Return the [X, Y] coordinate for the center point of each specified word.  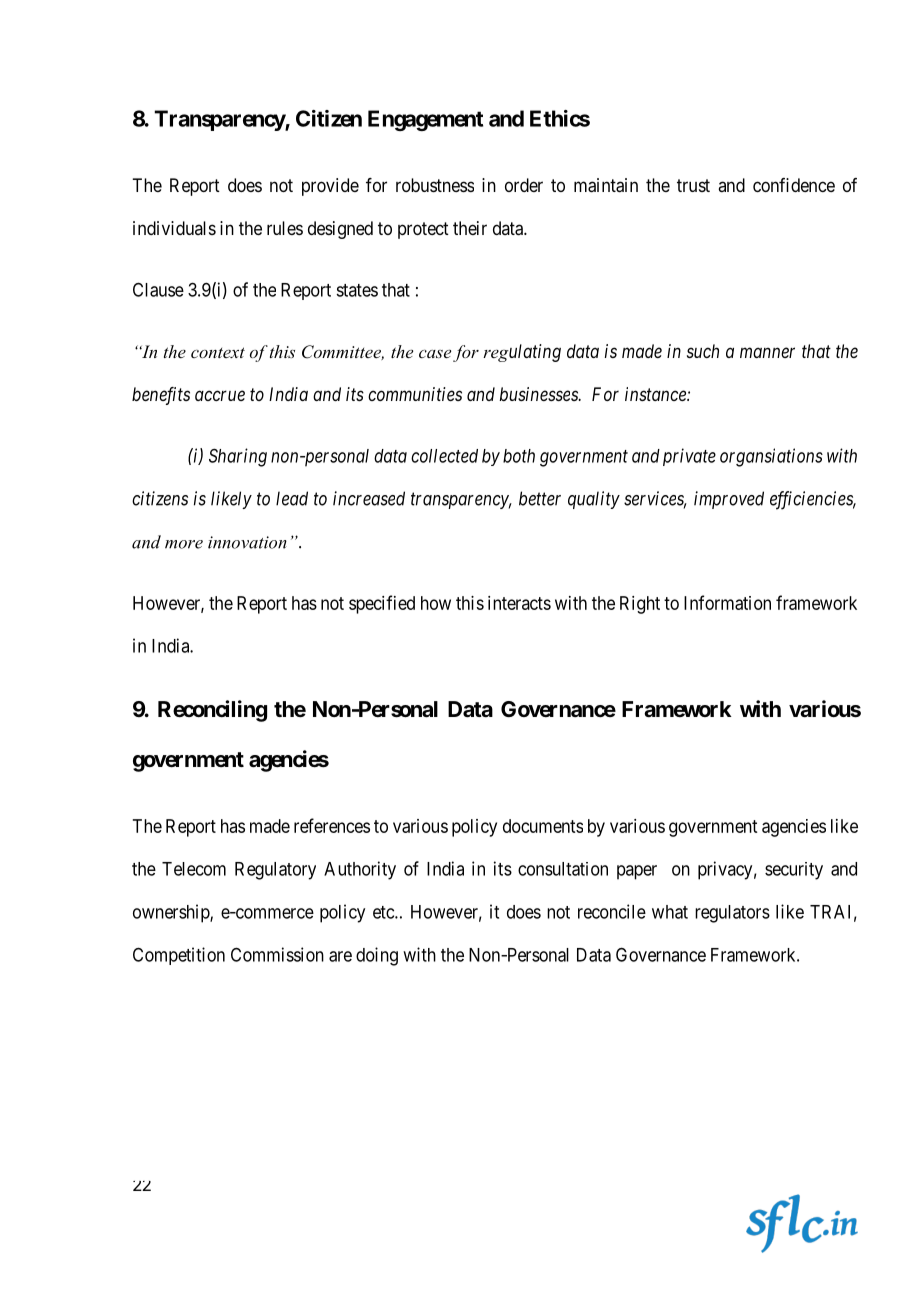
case [435, 353]
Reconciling [212, 711]
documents [543, 826]
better [540, 498]
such [703, 351]
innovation [247, 542]
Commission [277, 954]
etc [384, 912]
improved [729, 500]
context [218, 352]
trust [693, 185]
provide [330, 187]
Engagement [425, 120]
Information [727, 602]
